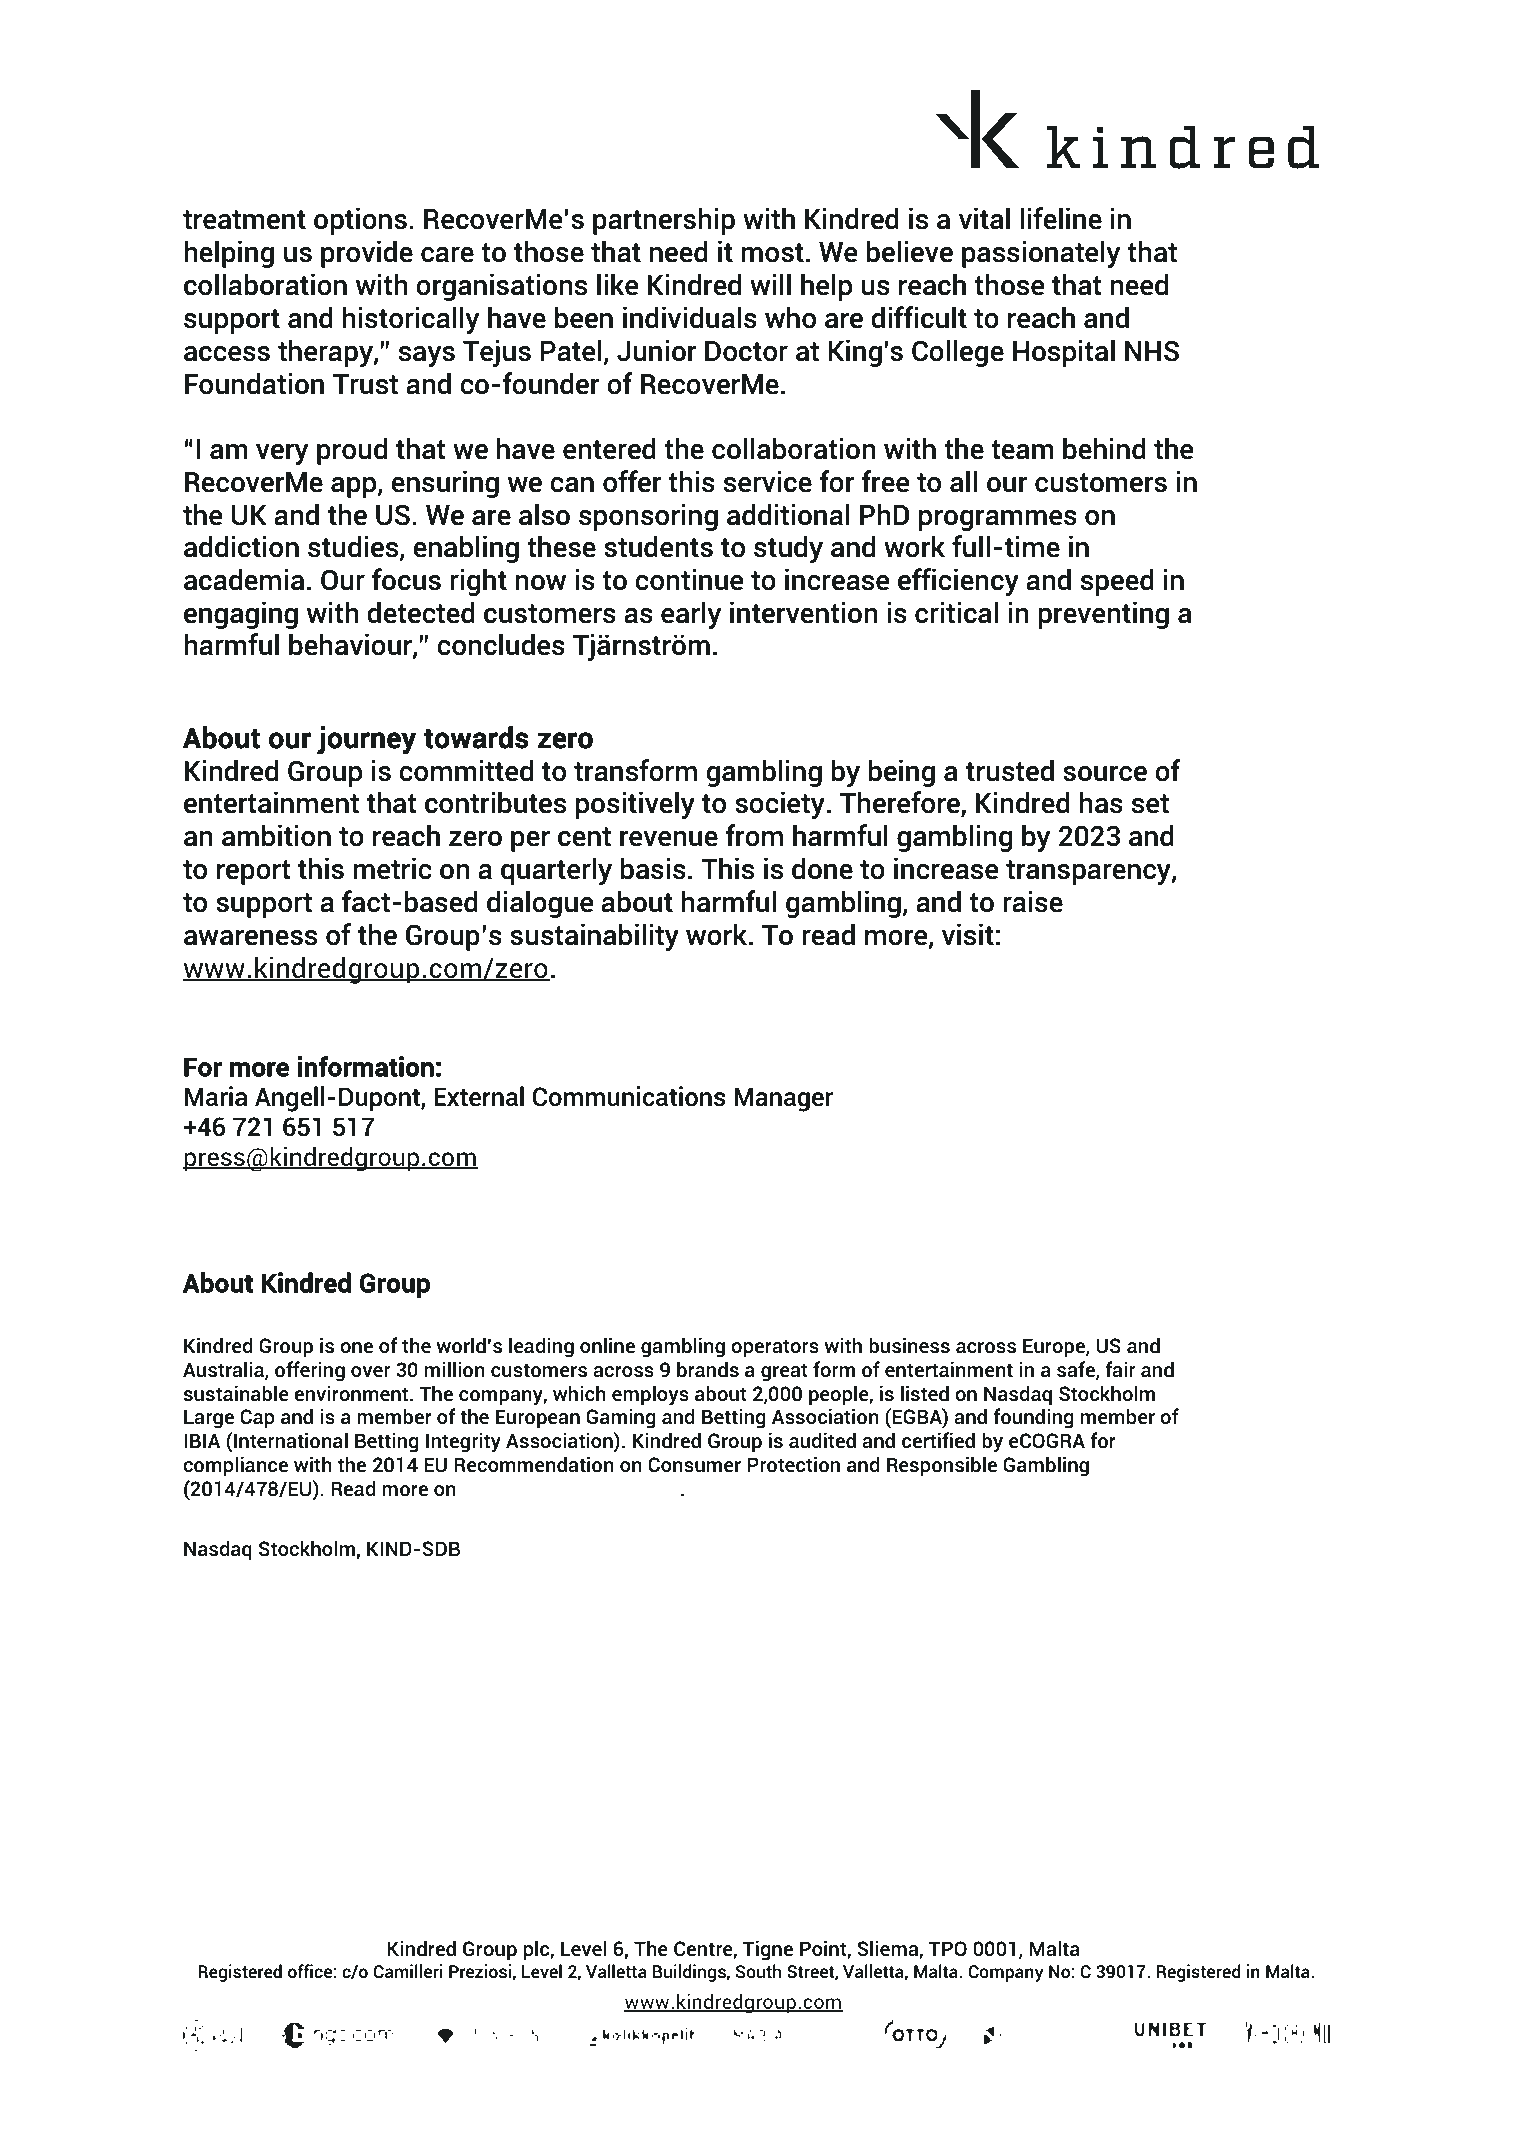 The height and width of the document is (2141, 1513). What do you see at coordinates (1033, 1418) in the document?
I see `founding` at bounding box center [1033, 1418].
